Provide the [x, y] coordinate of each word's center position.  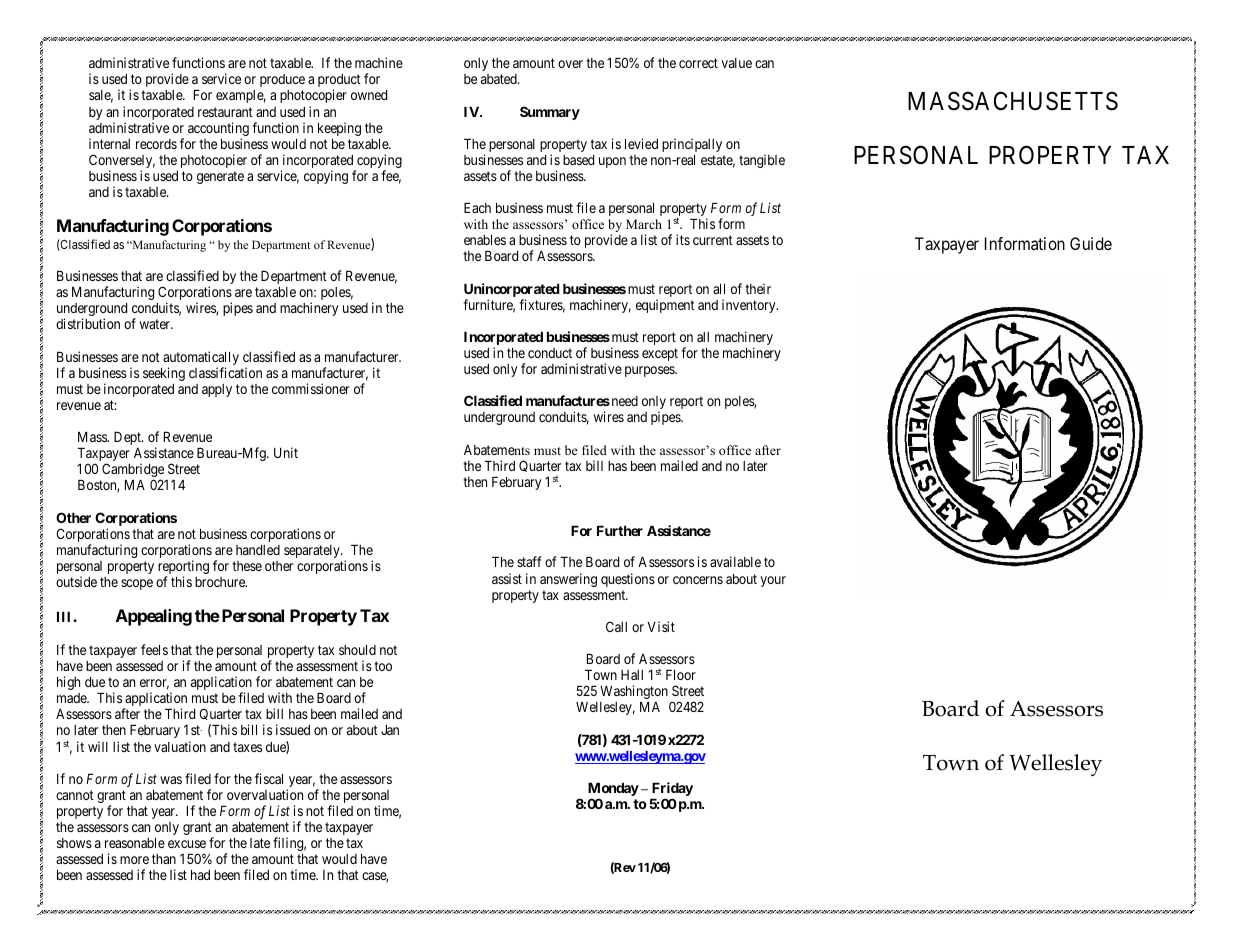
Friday [672, 790]
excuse [187, 844]
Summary [550, 113]
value [736, 63]
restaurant [225, 112]
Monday [613, 791]
